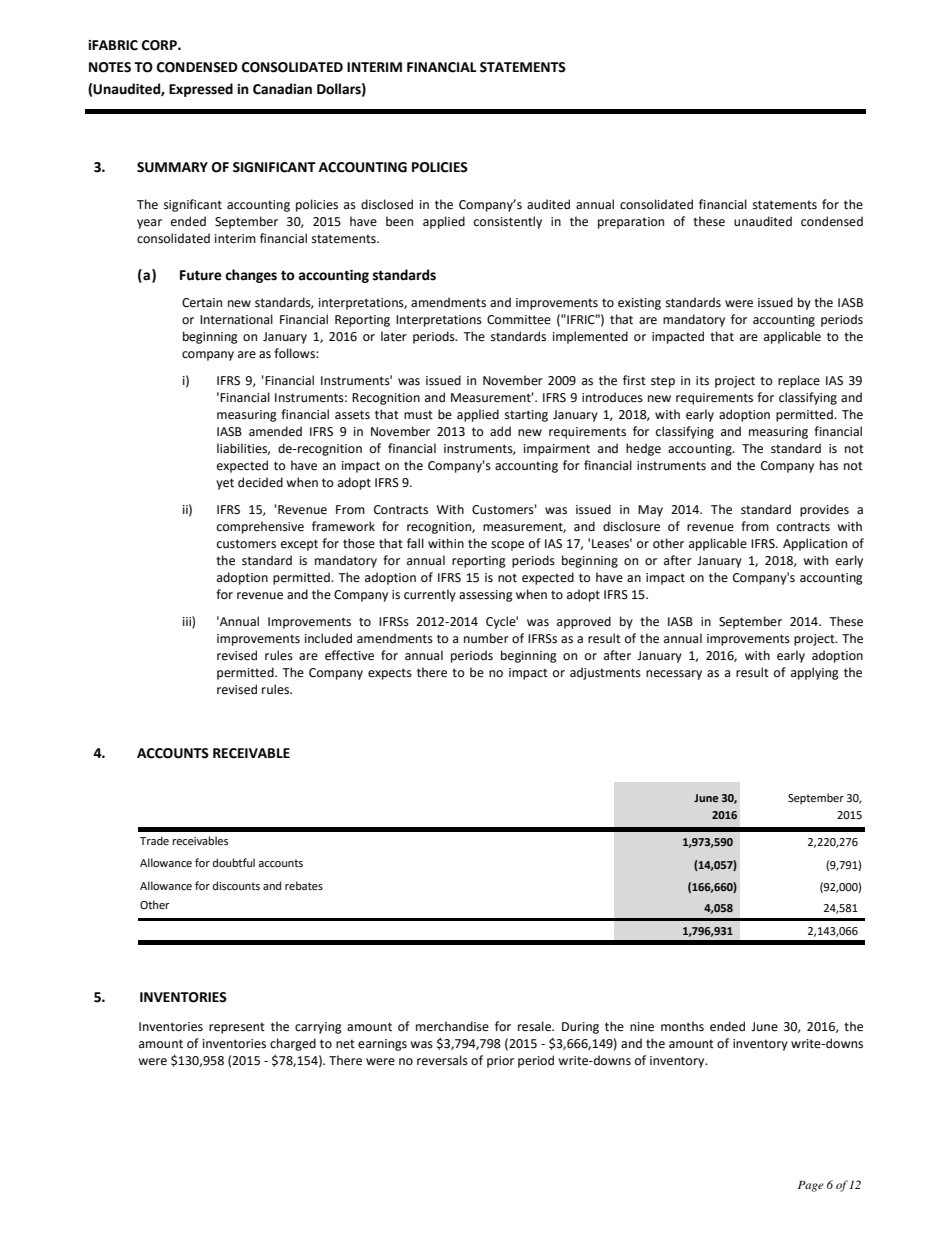 This screenshot has height=1233, width=952. Describe the element at coordinates (682, 1026) in the screenshot. I see `months` at that location.
